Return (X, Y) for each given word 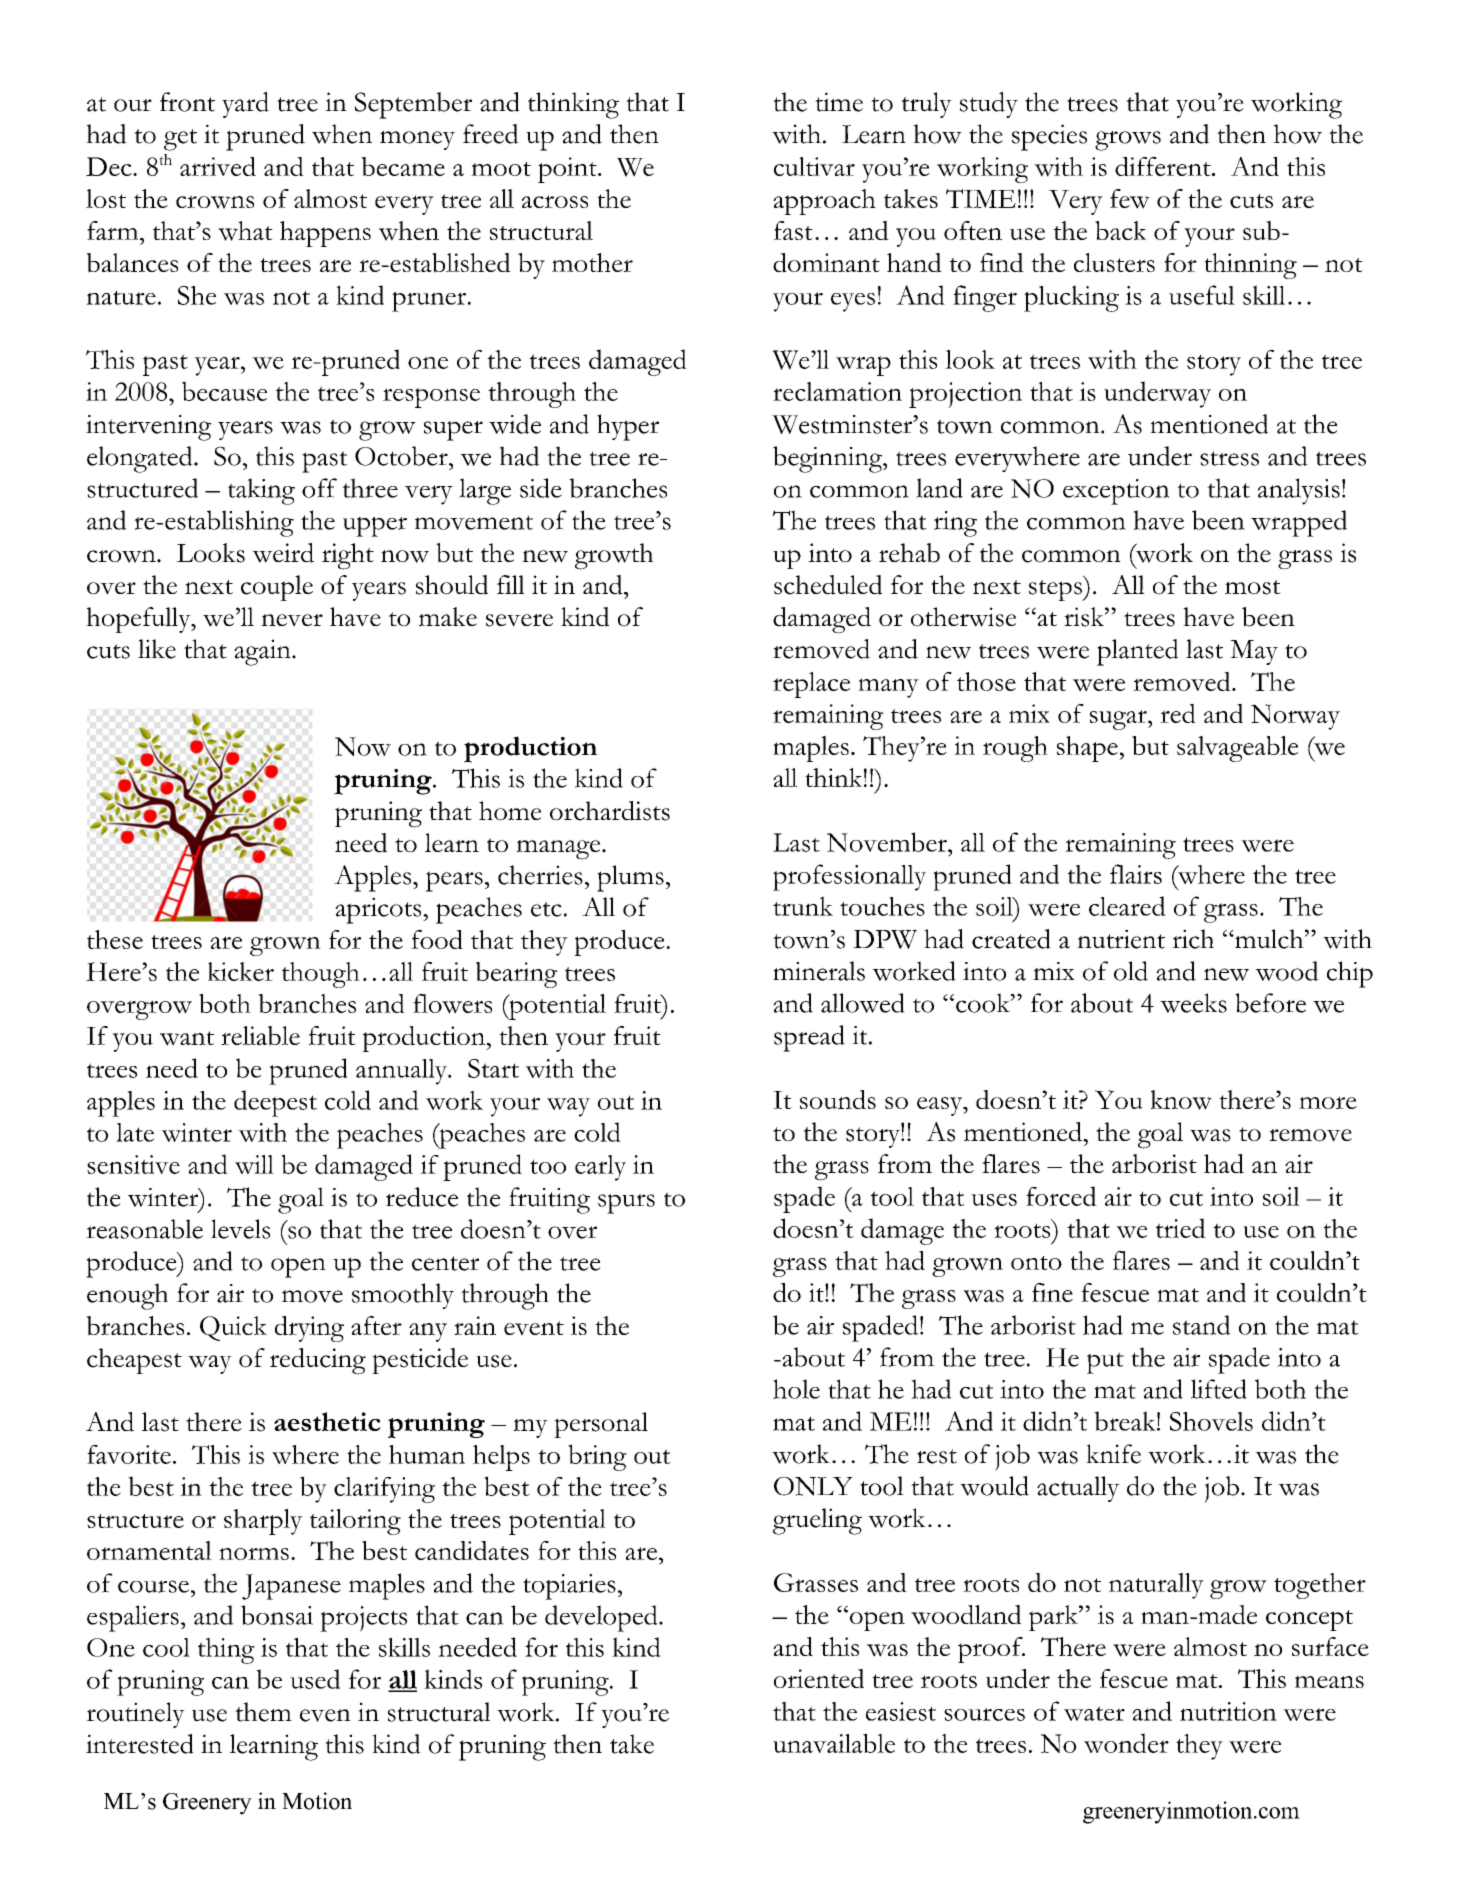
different (1164, 166)
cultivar (814, 166)
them (263, 1712)
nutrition (1228, 1711)
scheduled (828, 585)
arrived (218, 166)
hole (796, 1389)
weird (283, 553)
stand (1202, 1325)
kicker (241, 971)
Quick (233, 1328)
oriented (819, 1679)
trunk (803, 906)
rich (1193, 939)
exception (1116, 492)
